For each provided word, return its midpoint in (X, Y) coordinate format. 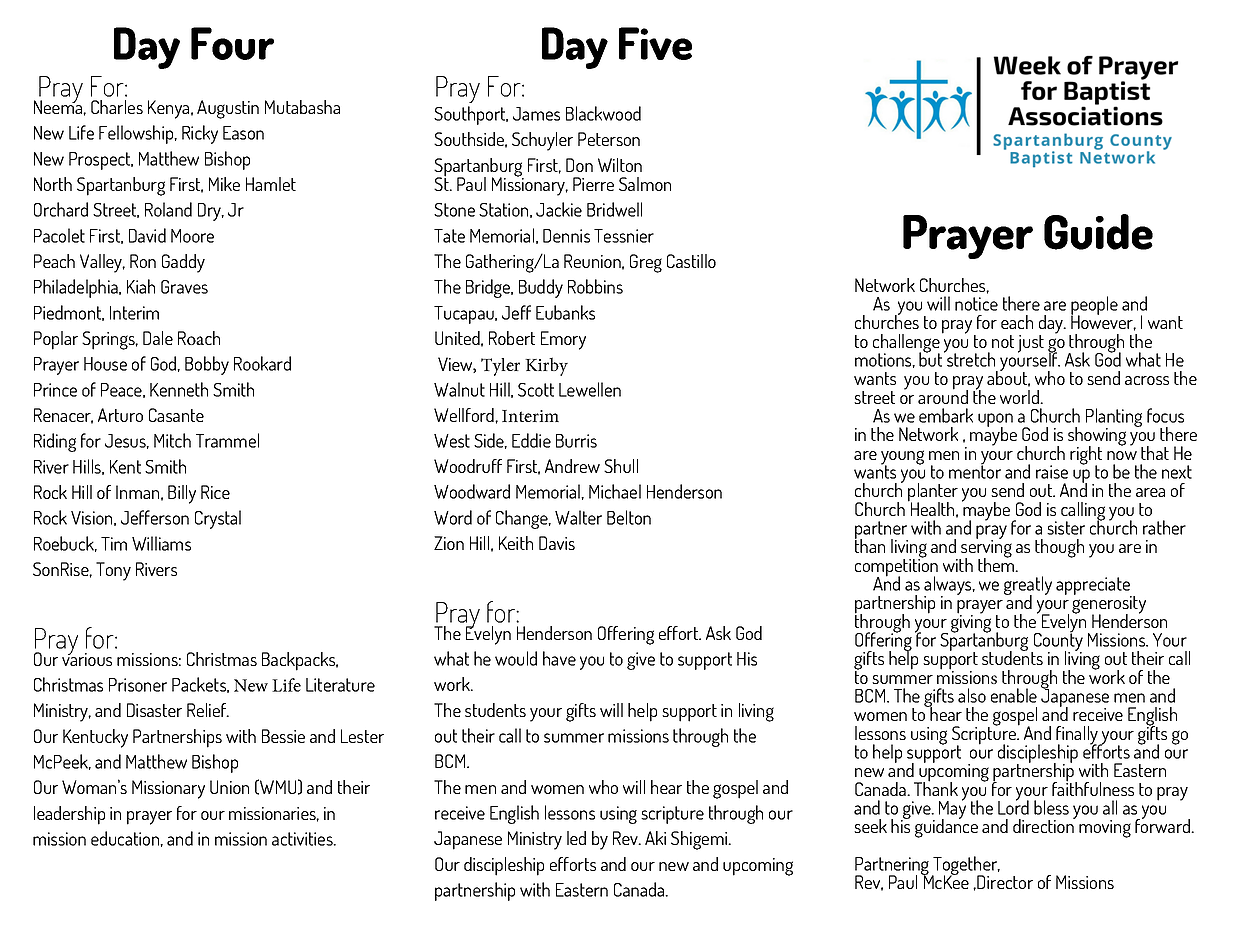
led (576, 838)
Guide (1098, 232)
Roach (199, 338)
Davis (557, 543)
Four (232, 43)
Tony (113, 571)
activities (303, 839)
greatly (1028, 587)
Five (655, 43)
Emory (563, 340)
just (1031, 344)
